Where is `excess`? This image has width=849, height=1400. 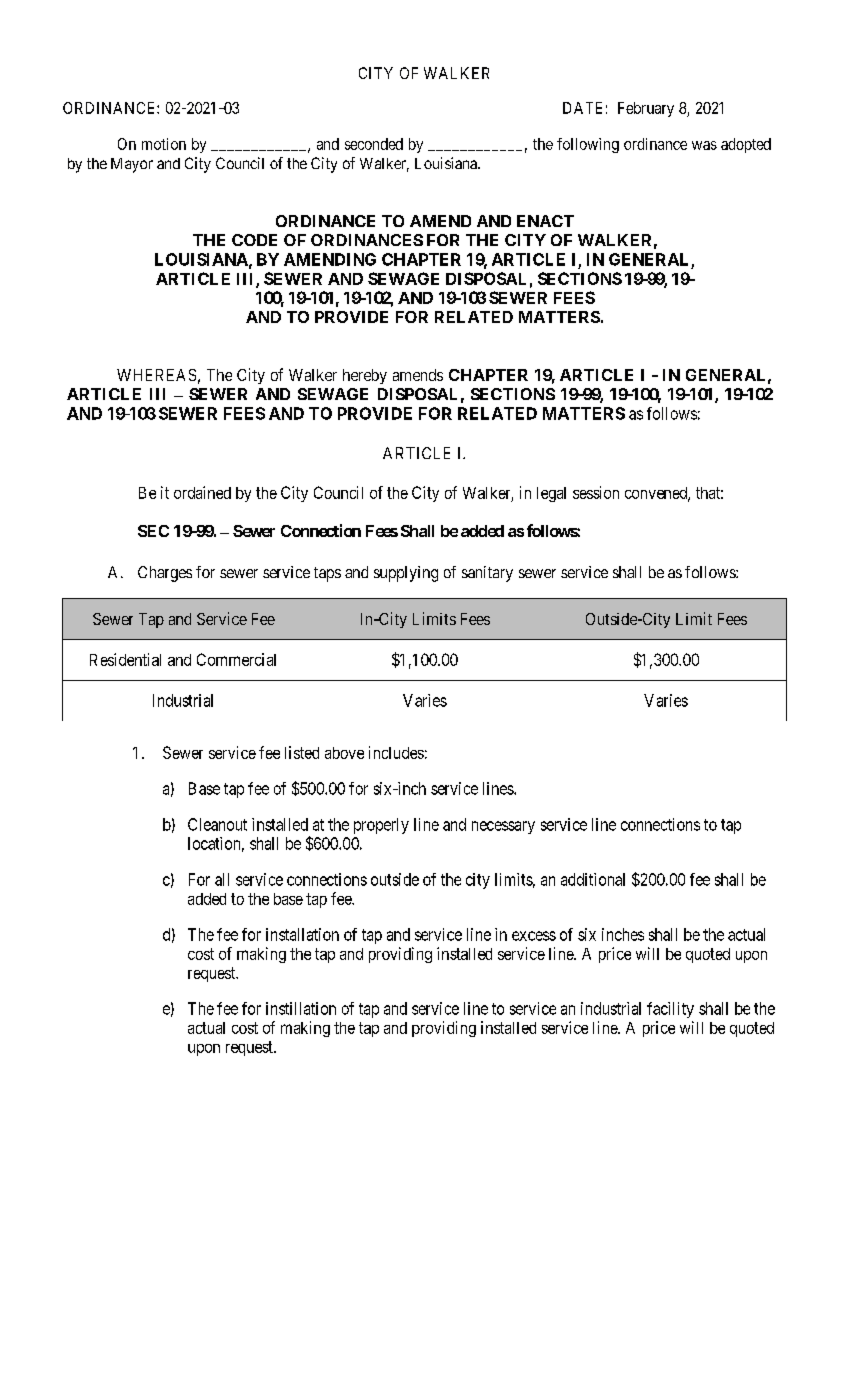
excess is located at coordinates (534, 936).
